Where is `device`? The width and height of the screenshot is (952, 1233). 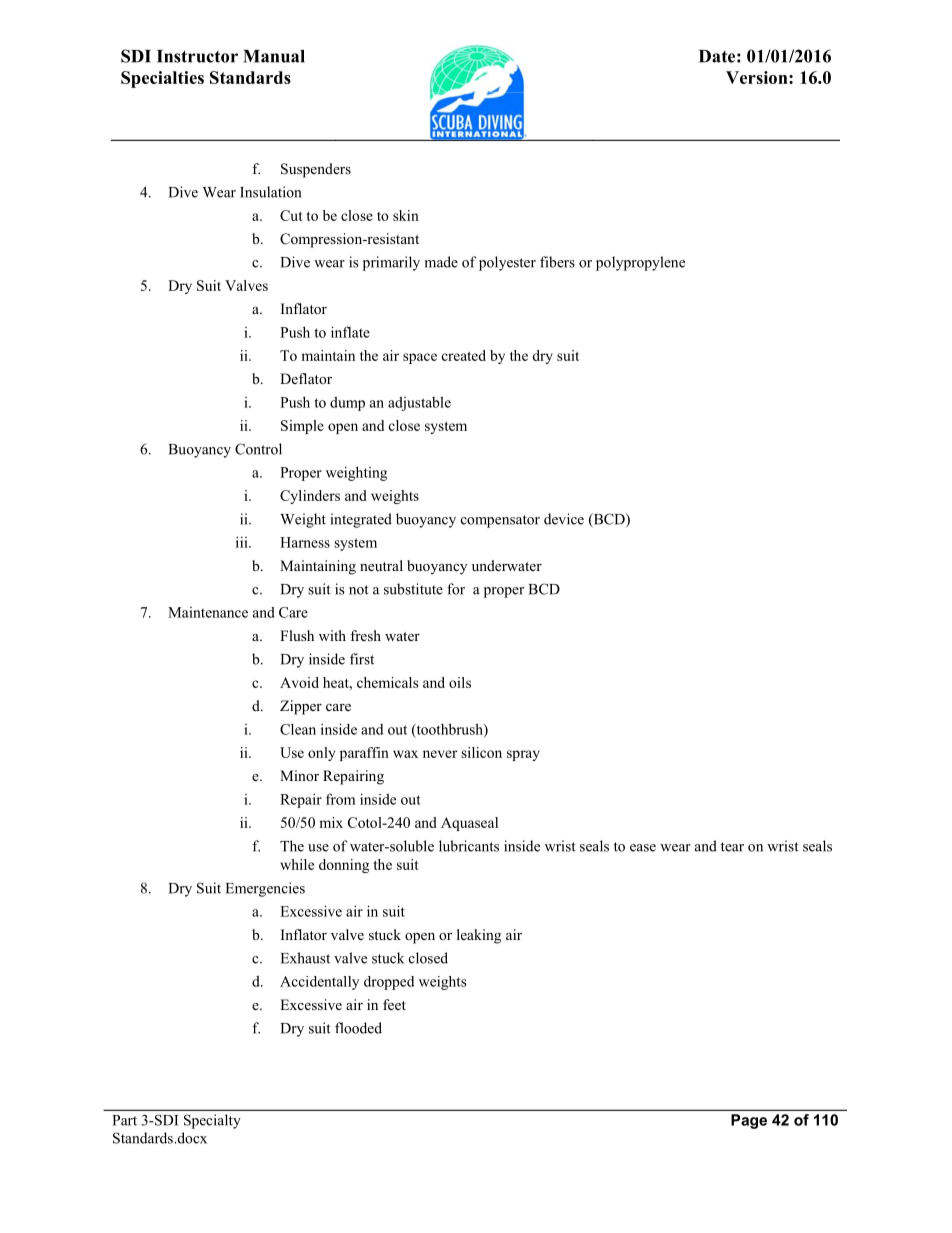 device is located at coordinates (564, 519).
